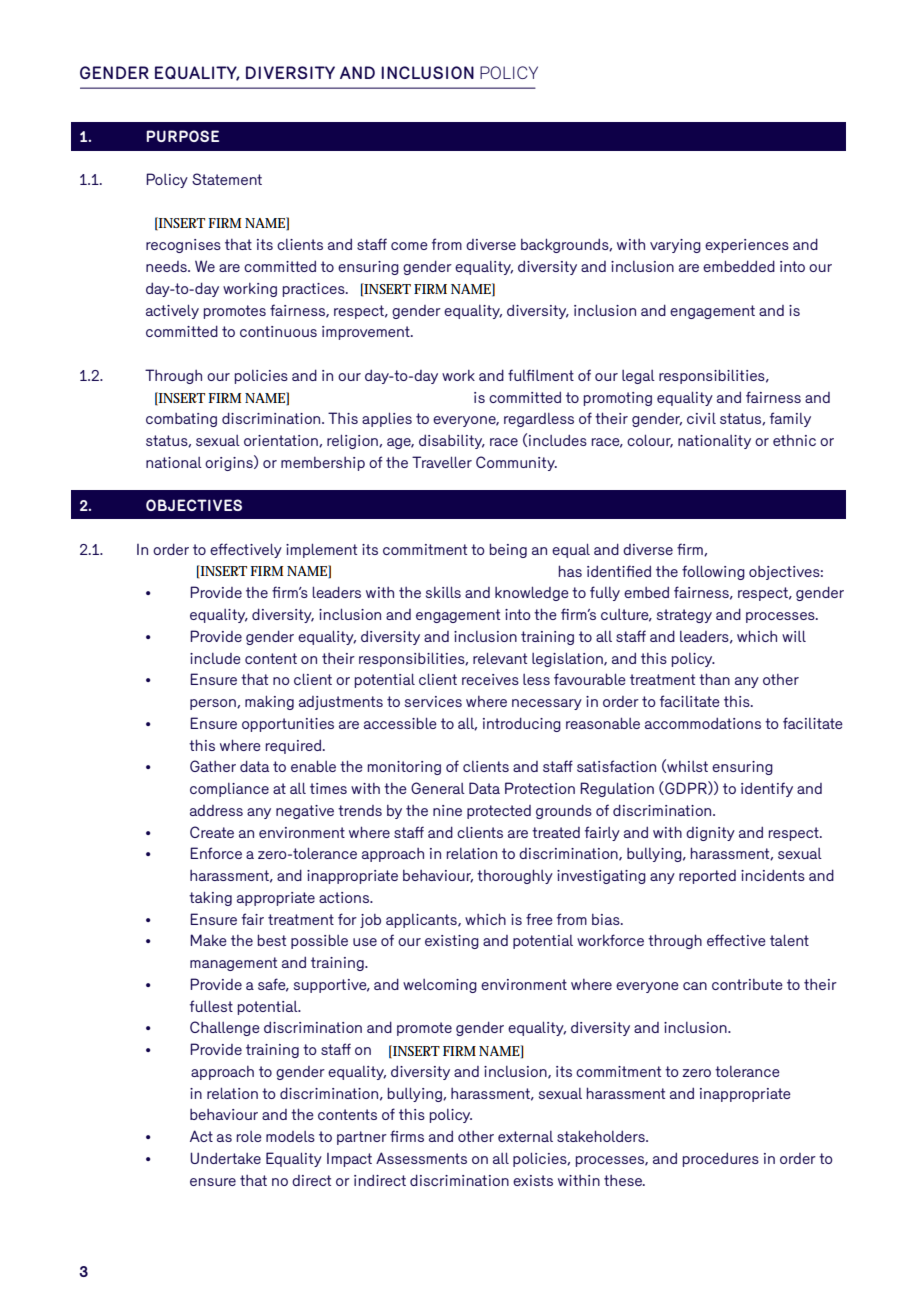 This screenshot has height=1308, width=924. What do you see at coordinates (452, 441) in the screenshot?
I see `disability` at bounding box center [452, 441].
